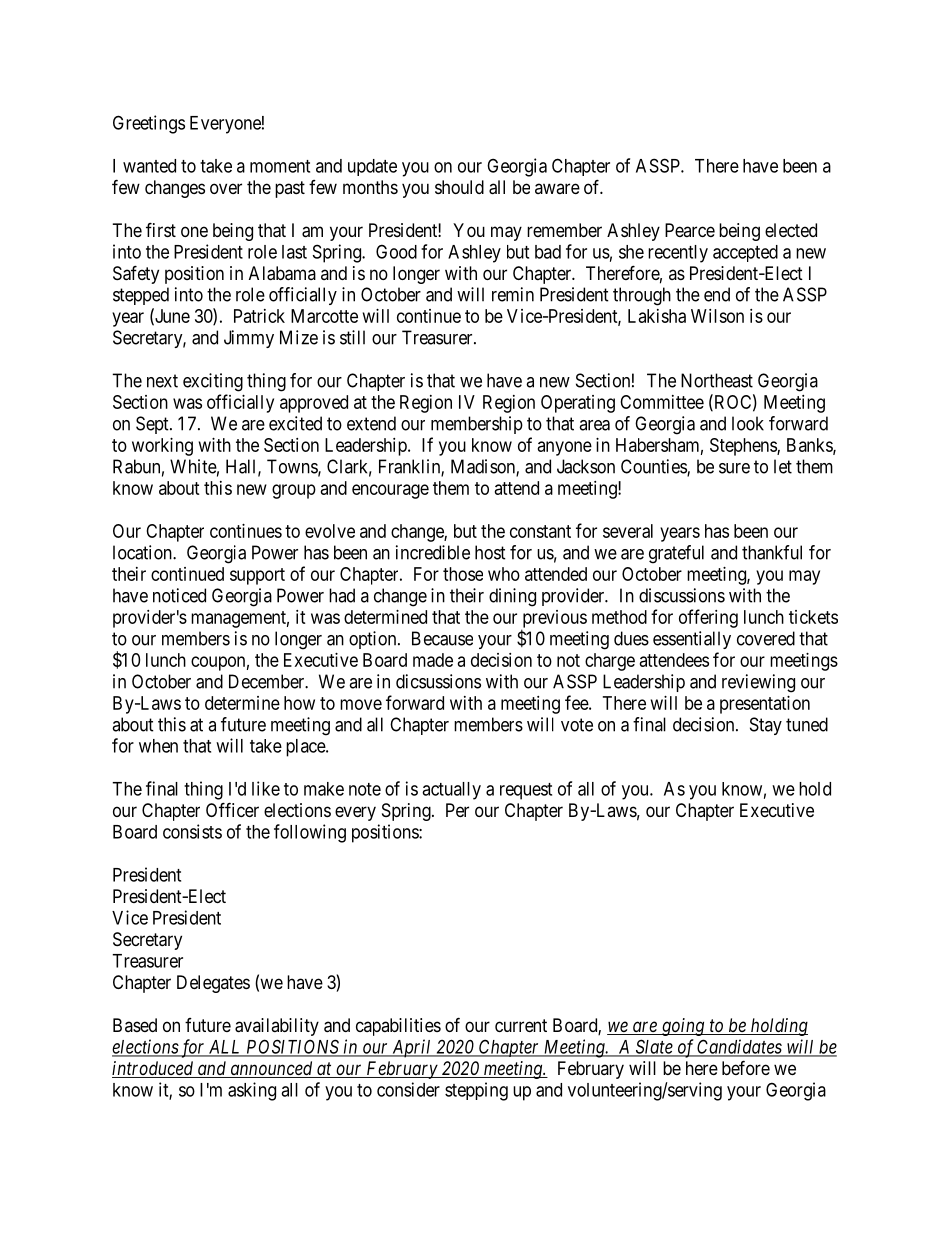 The image size is (952, 1233). Describe the element at coordinates (294, 491) in the page. I see `group` at that location.
